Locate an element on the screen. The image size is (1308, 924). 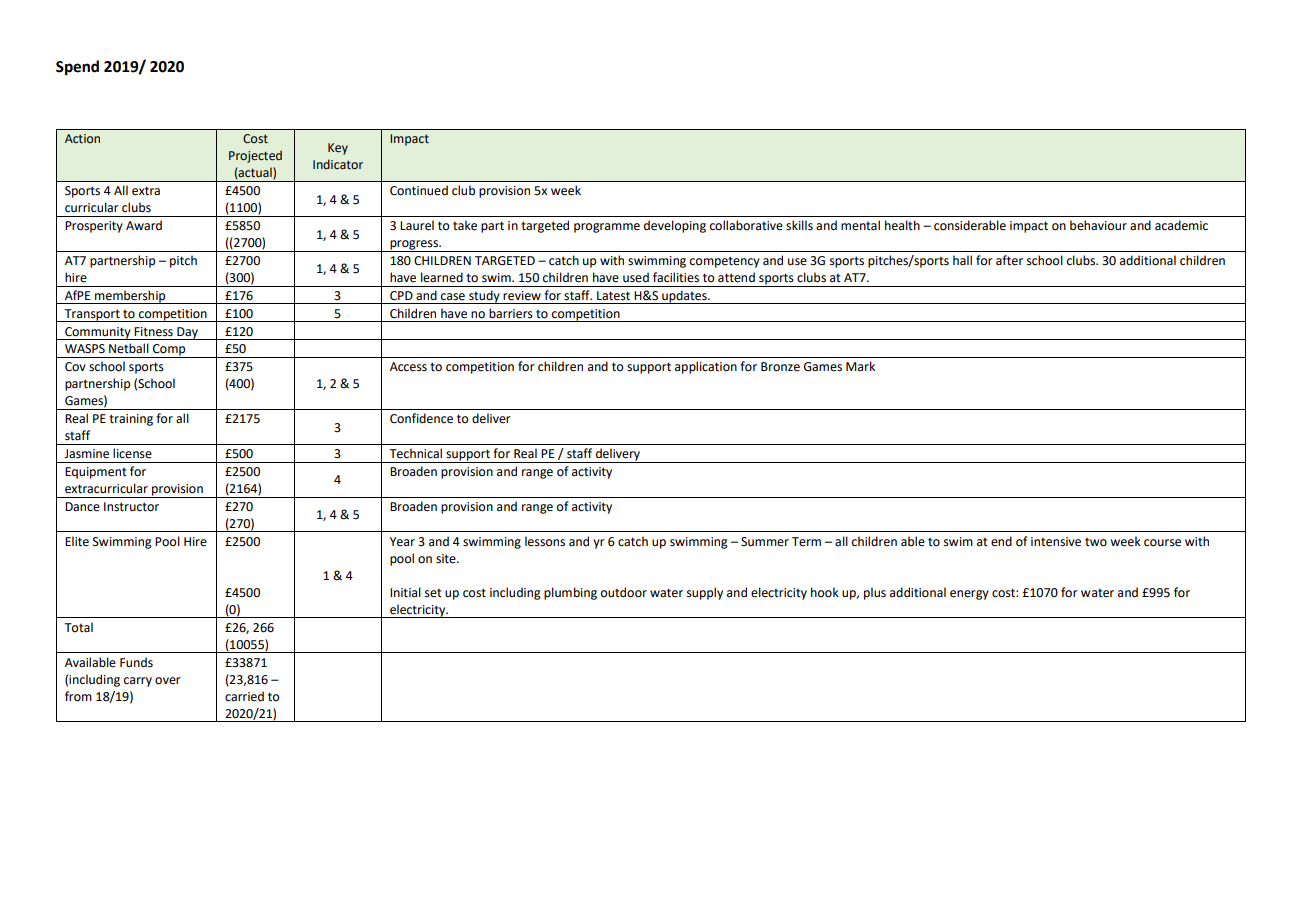
Mark is located at coordinates (860, 366).
